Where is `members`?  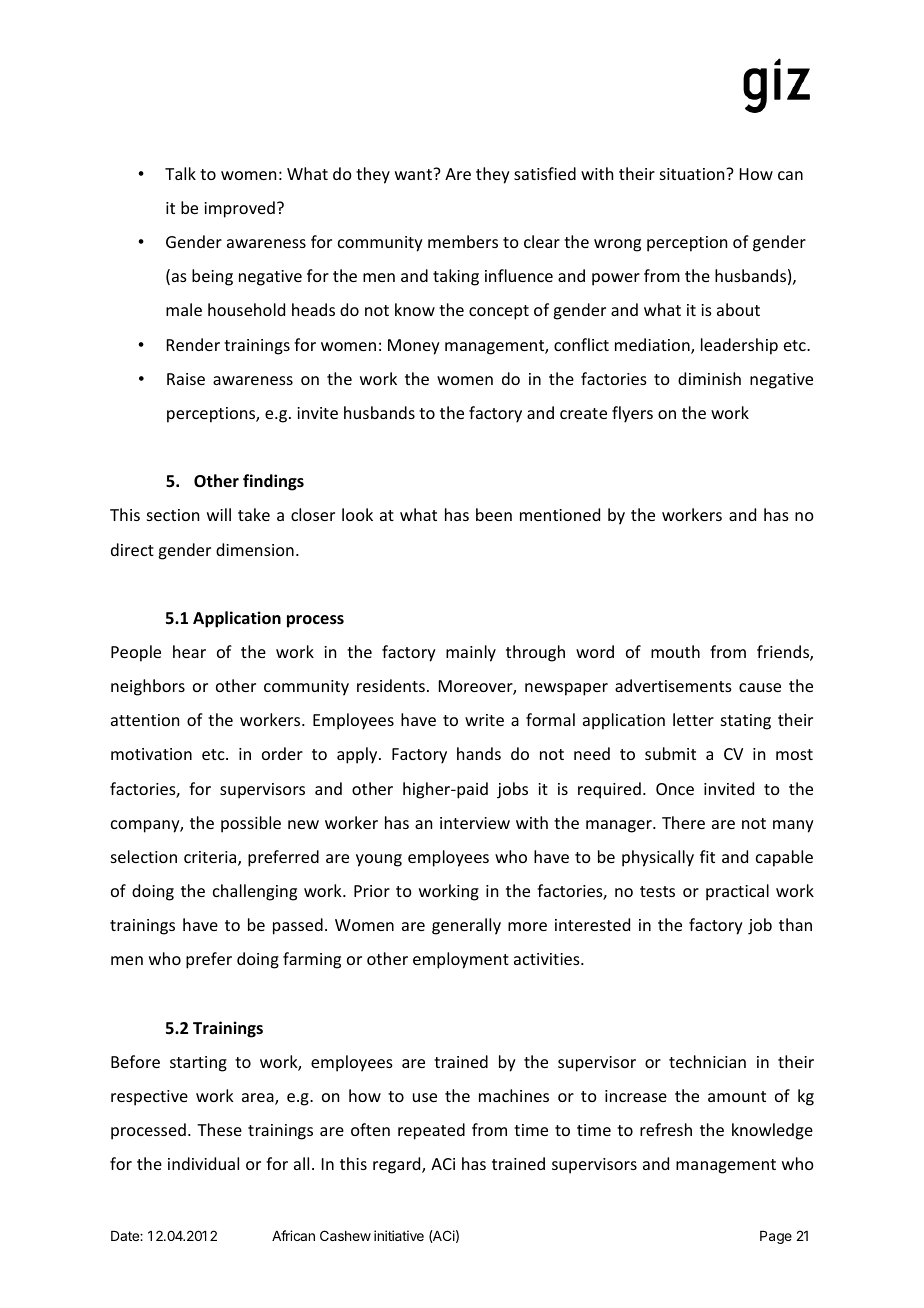
members is located at coordinates (463, 241).
